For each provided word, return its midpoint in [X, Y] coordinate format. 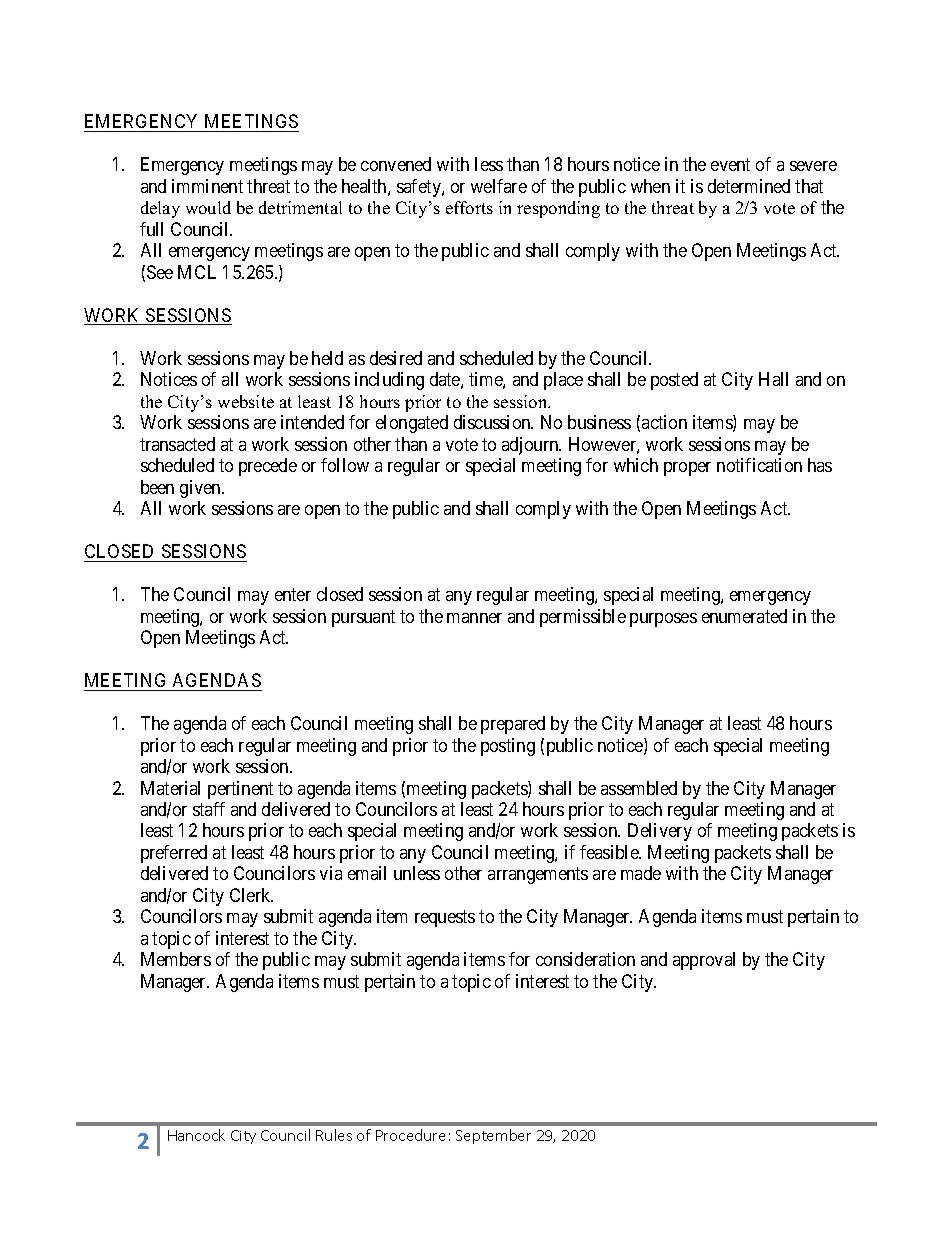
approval [704, 961]
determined [749, 186]
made [641, 873]
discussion [493, 422]
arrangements [538, 876]
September [493, 1136]
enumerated [744, 616]
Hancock [196, 1135]
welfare [499, 186]
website [246, 401]
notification [759, 465]
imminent [207, 186]
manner [474, 618]
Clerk [251, 895]
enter [293, 594]
